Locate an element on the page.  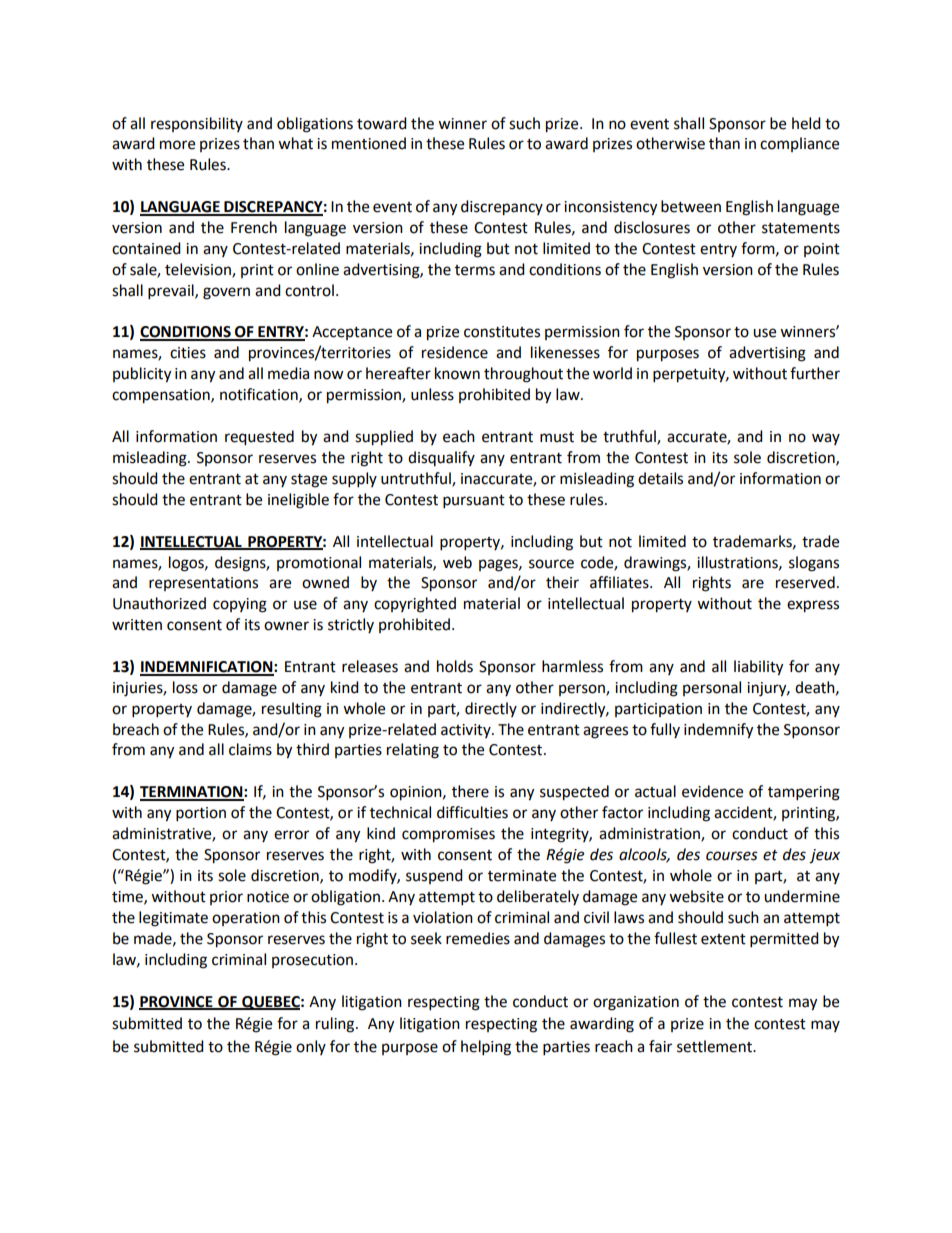
more is located at coordinates (177, 145).
